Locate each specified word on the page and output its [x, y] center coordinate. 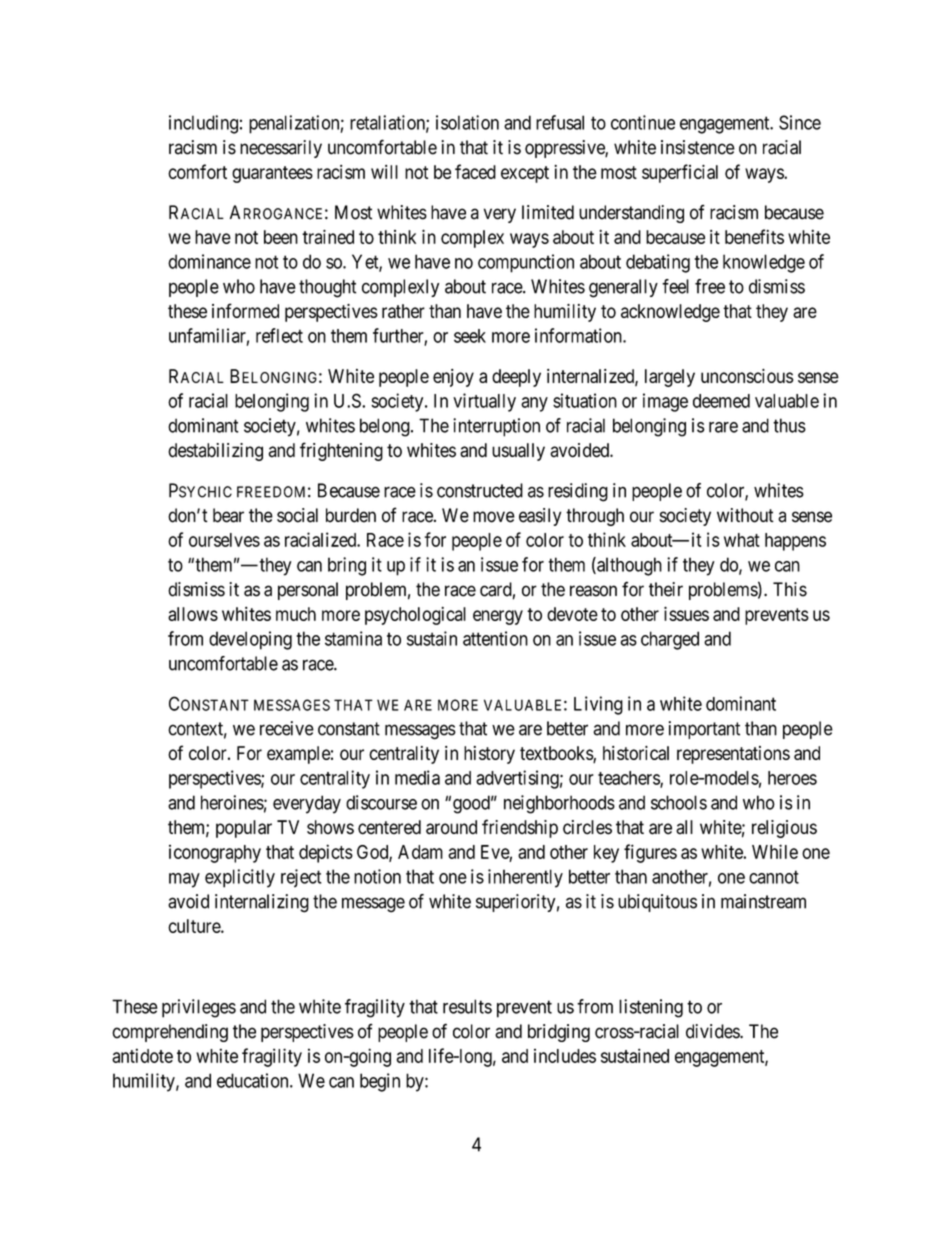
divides [713, 1031]
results [467, 1006]
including [203, 124]
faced [475, 171]
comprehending [170, 1033]
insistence [698, 147]
